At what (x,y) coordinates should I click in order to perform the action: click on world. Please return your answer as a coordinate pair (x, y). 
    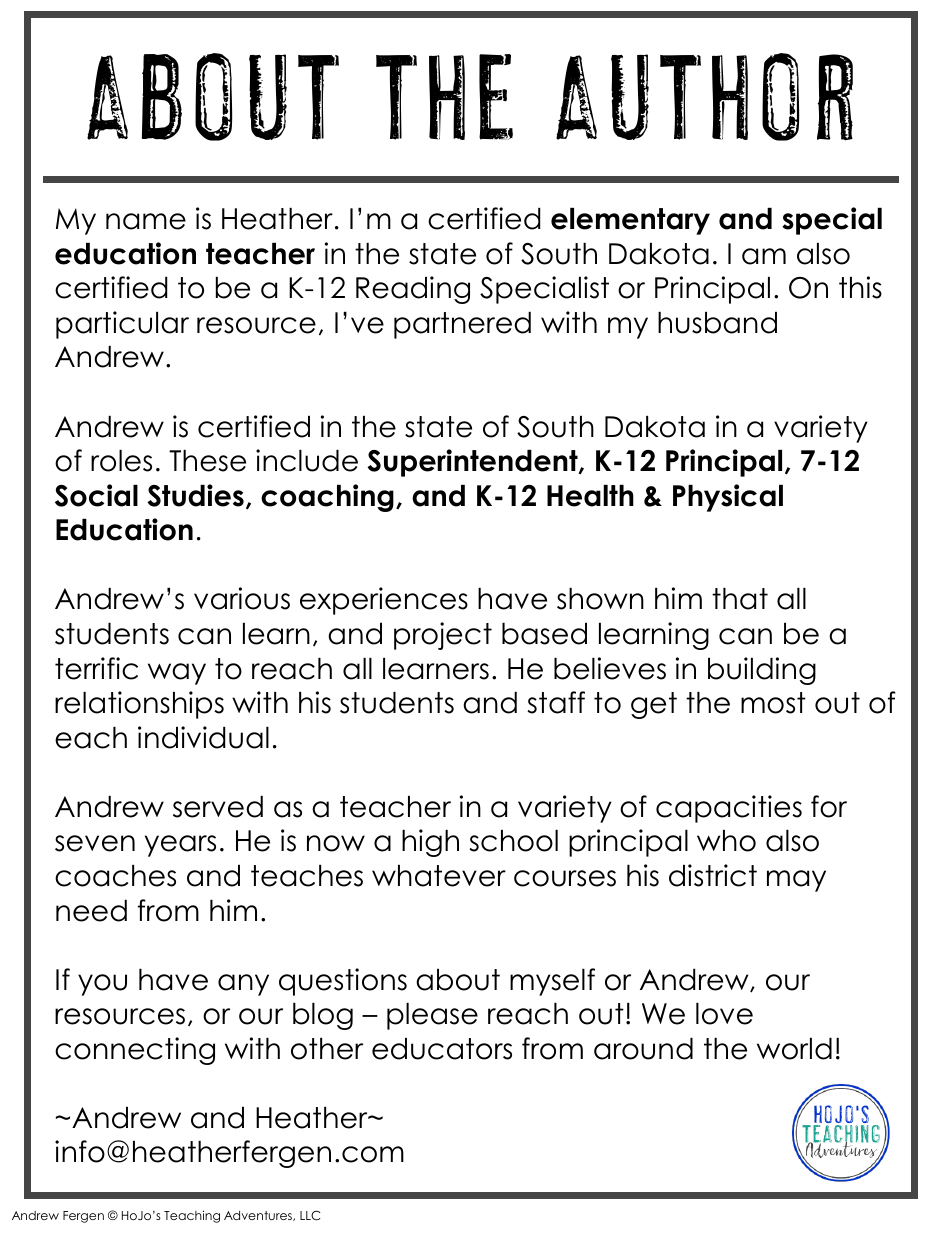
    Looking at the image, I should click on (794, 1049).
